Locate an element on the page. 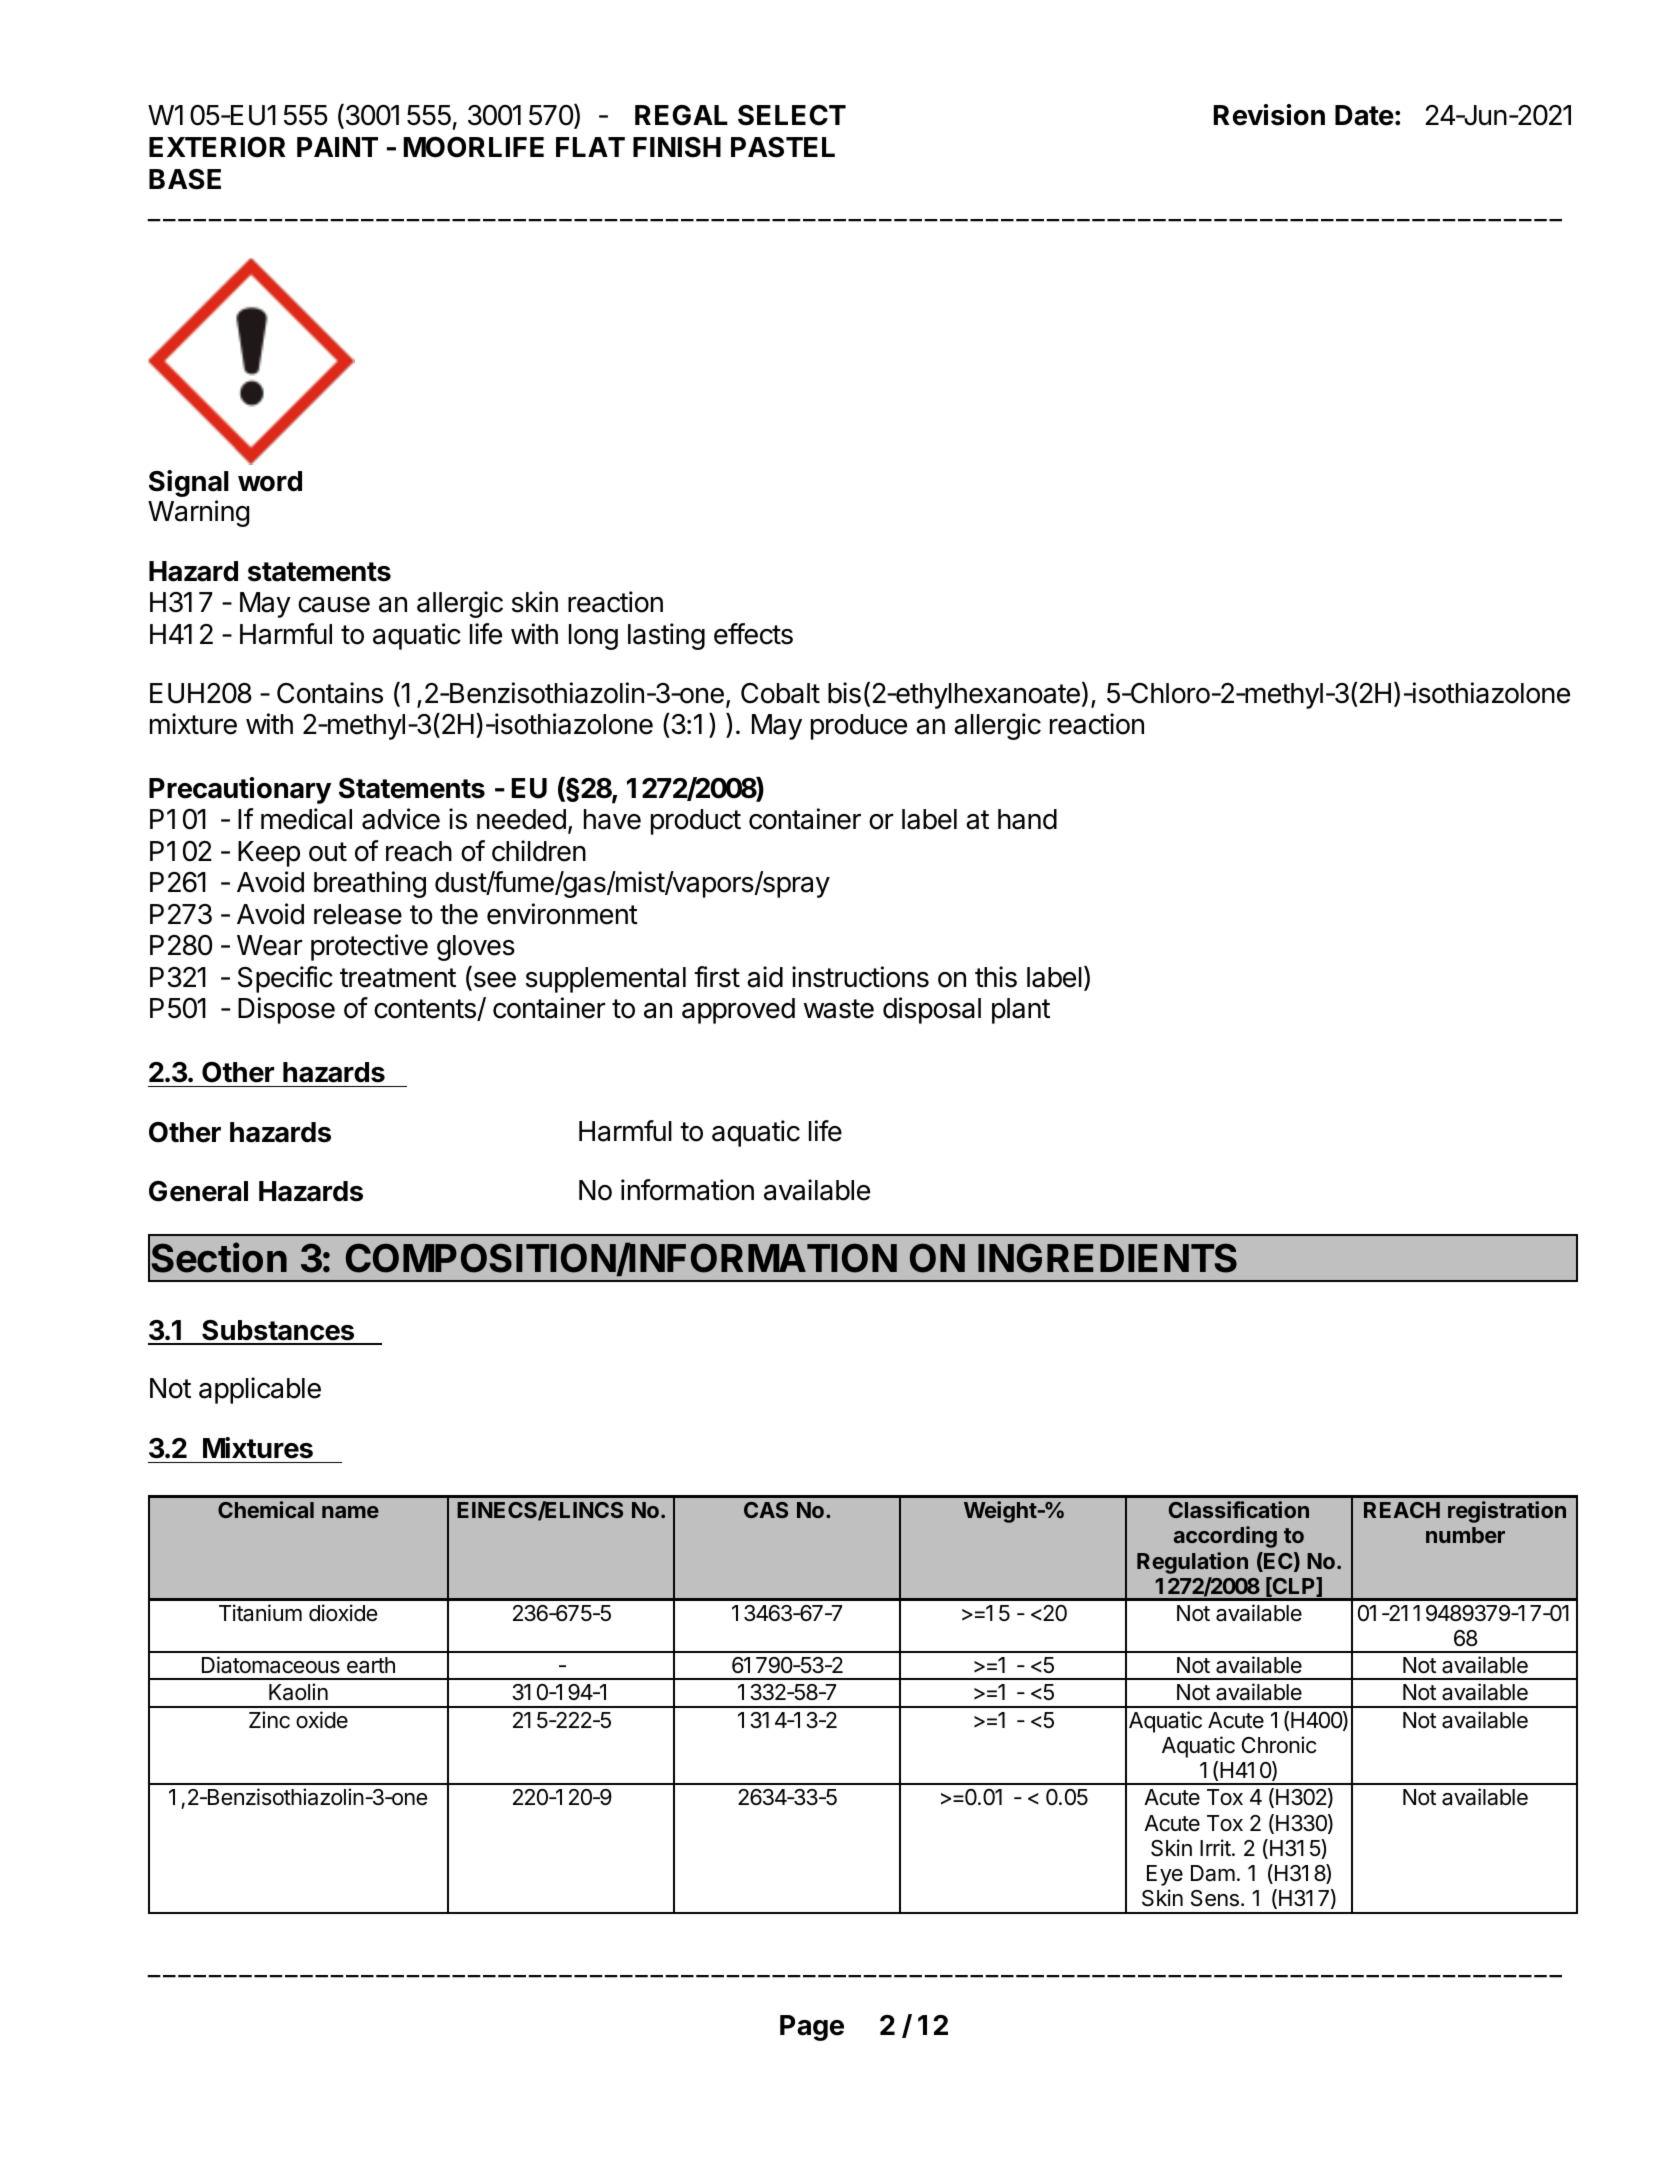 The width and height of the document is (1679, 2173). Zinc is located at coordinates (269, 1720).
